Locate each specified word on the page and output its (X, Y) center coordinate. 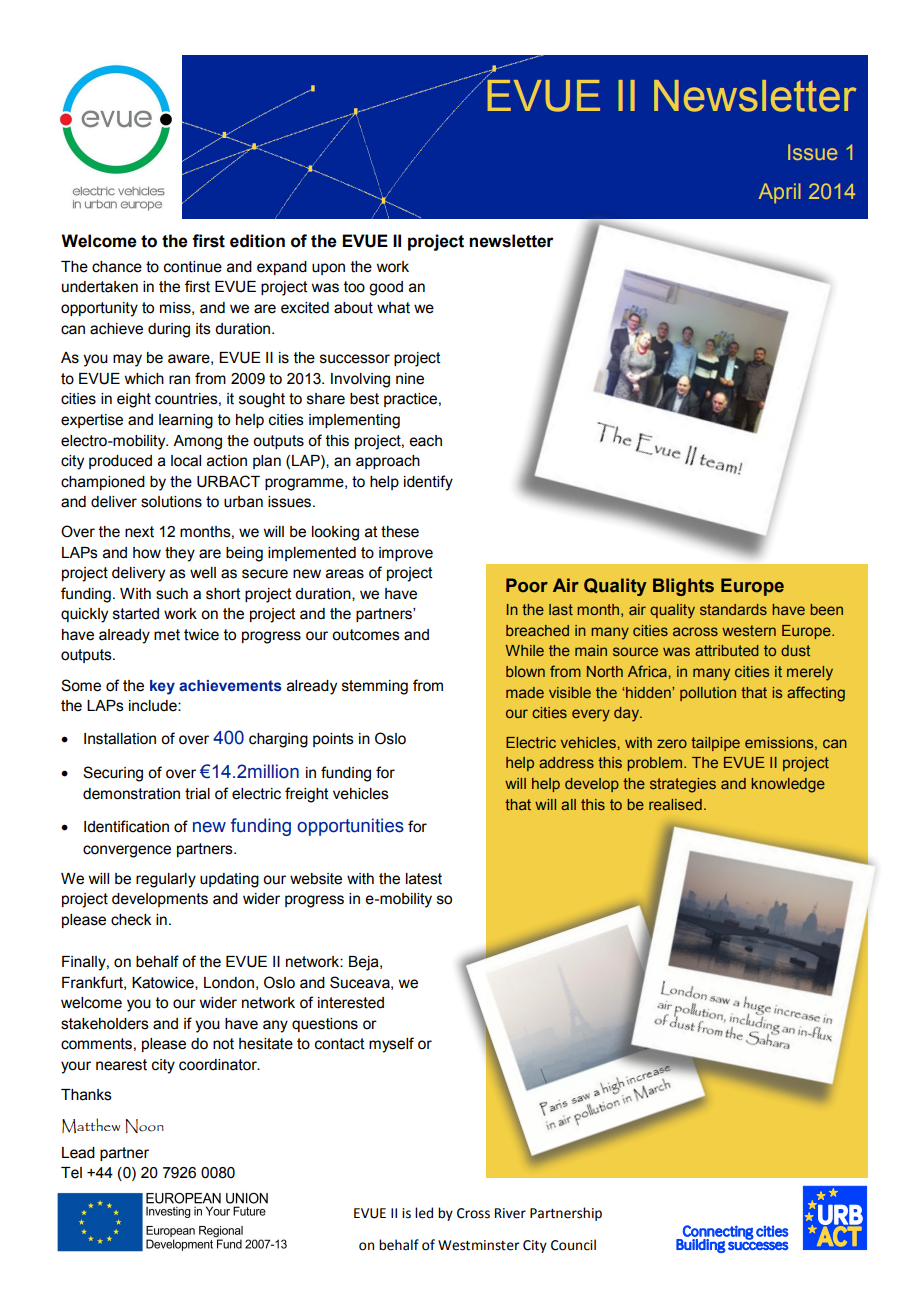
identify (428, 483)
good (386, 288)
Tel (71, 1173)
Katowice (164, 983)
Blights (683, 587)
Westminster (479, 1245)
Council (573, 1245)
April (780, 193)
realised (675, 804)
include (154, 706)
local (186, 461)
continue (193, 267)
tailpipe (715, 744)
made (525, 692)
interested (351, 1003)
